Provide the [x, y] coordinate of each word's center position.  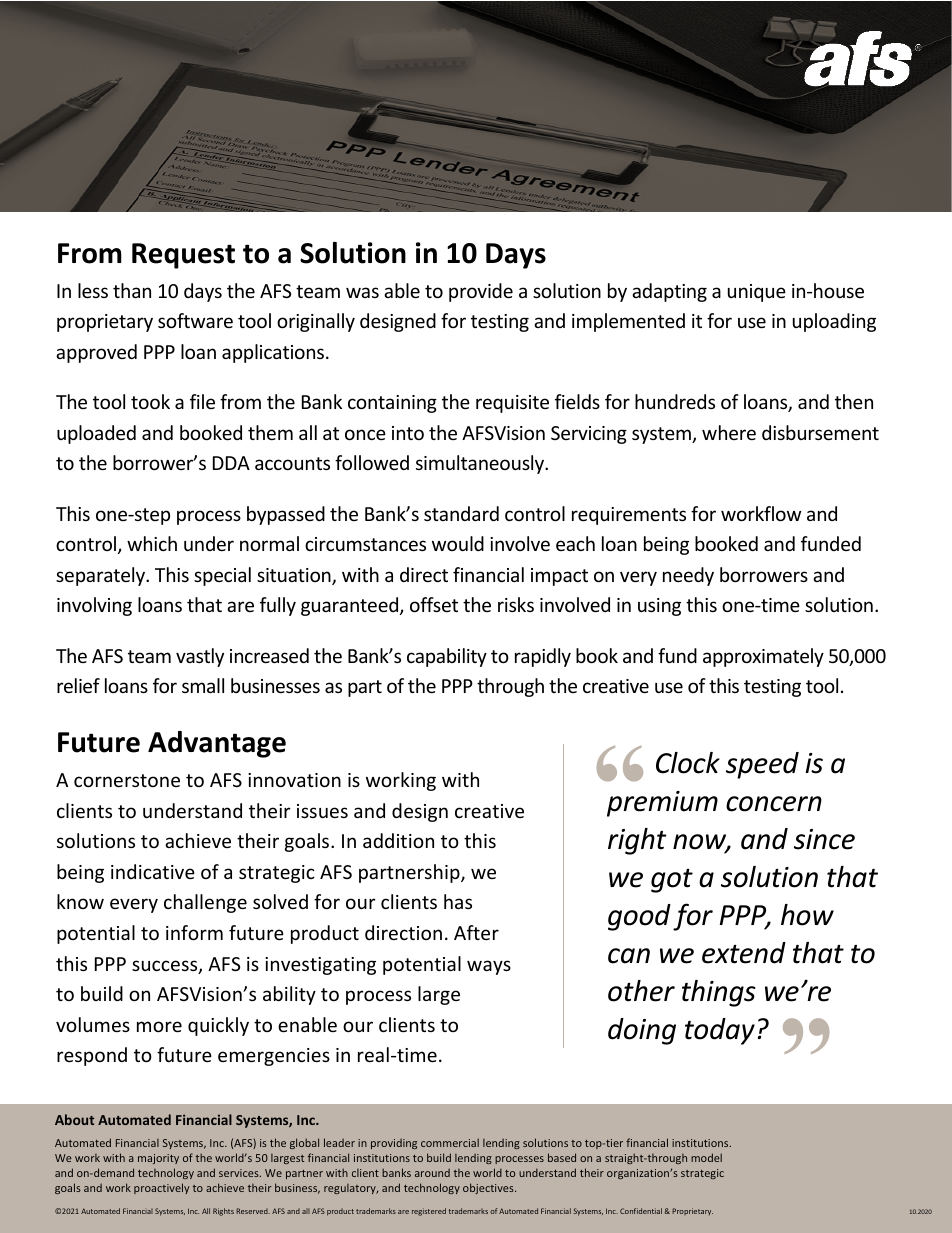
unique [757, 293]
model [706, 1157]
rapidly [543, 657]
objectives [489, 1188]
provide [481, 292]
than [132, 290]
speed [762, 765]
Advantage [217, 744]
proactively [161, 1188]
